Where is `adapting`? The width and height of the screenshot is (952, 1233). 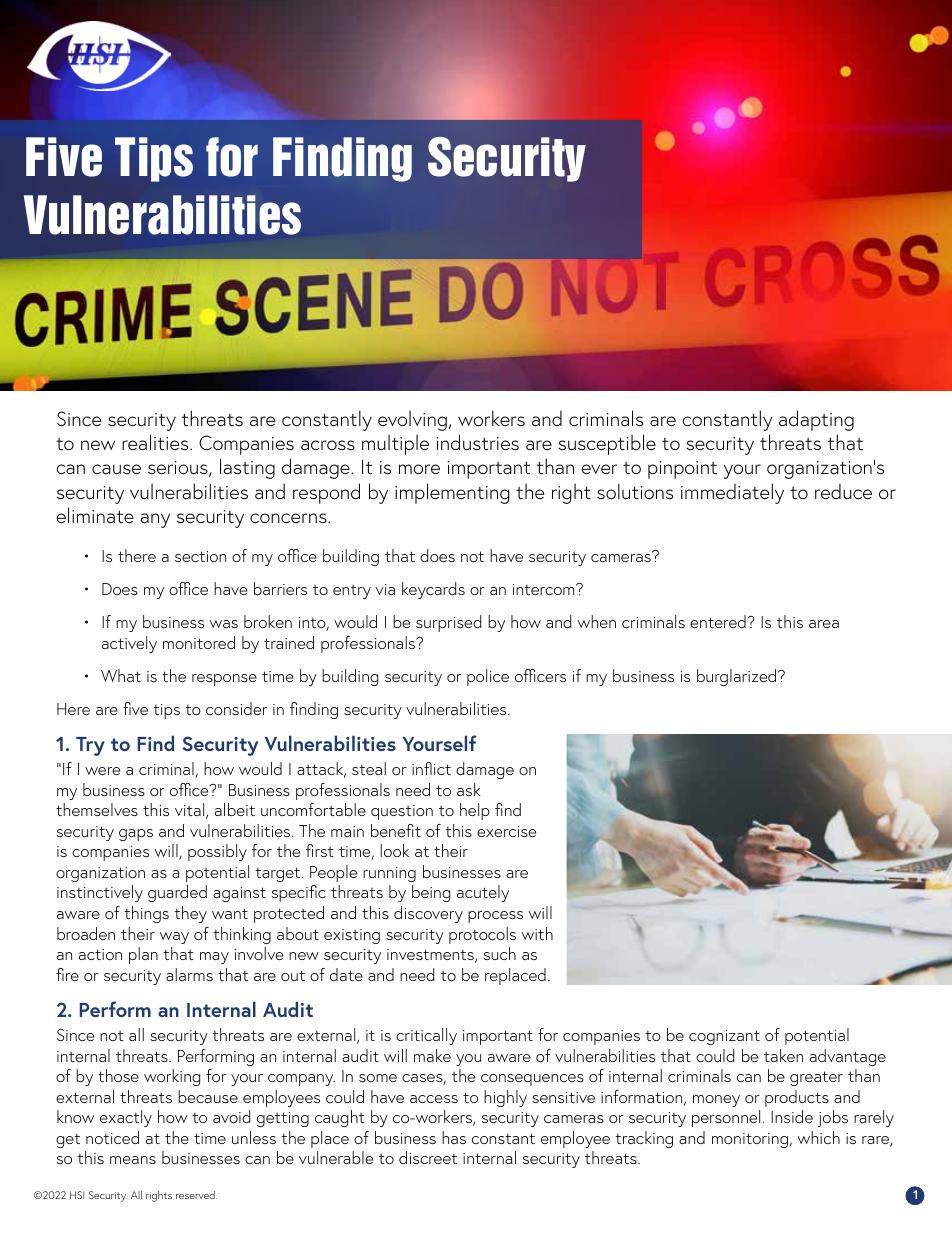
adapting is located at coordinates (816, 420).
